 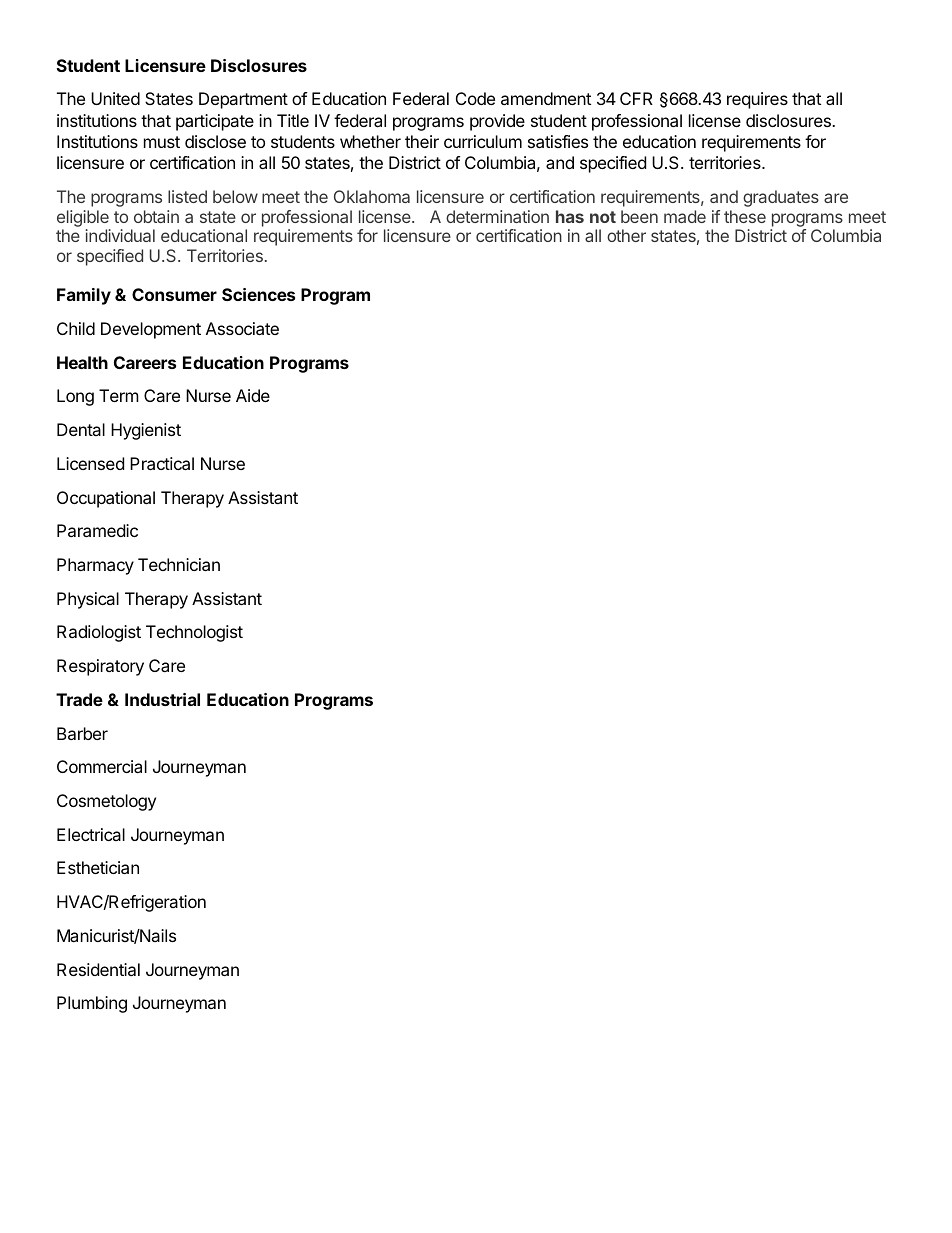 I want to click on Esthetician, so click(x=98, y=867).
